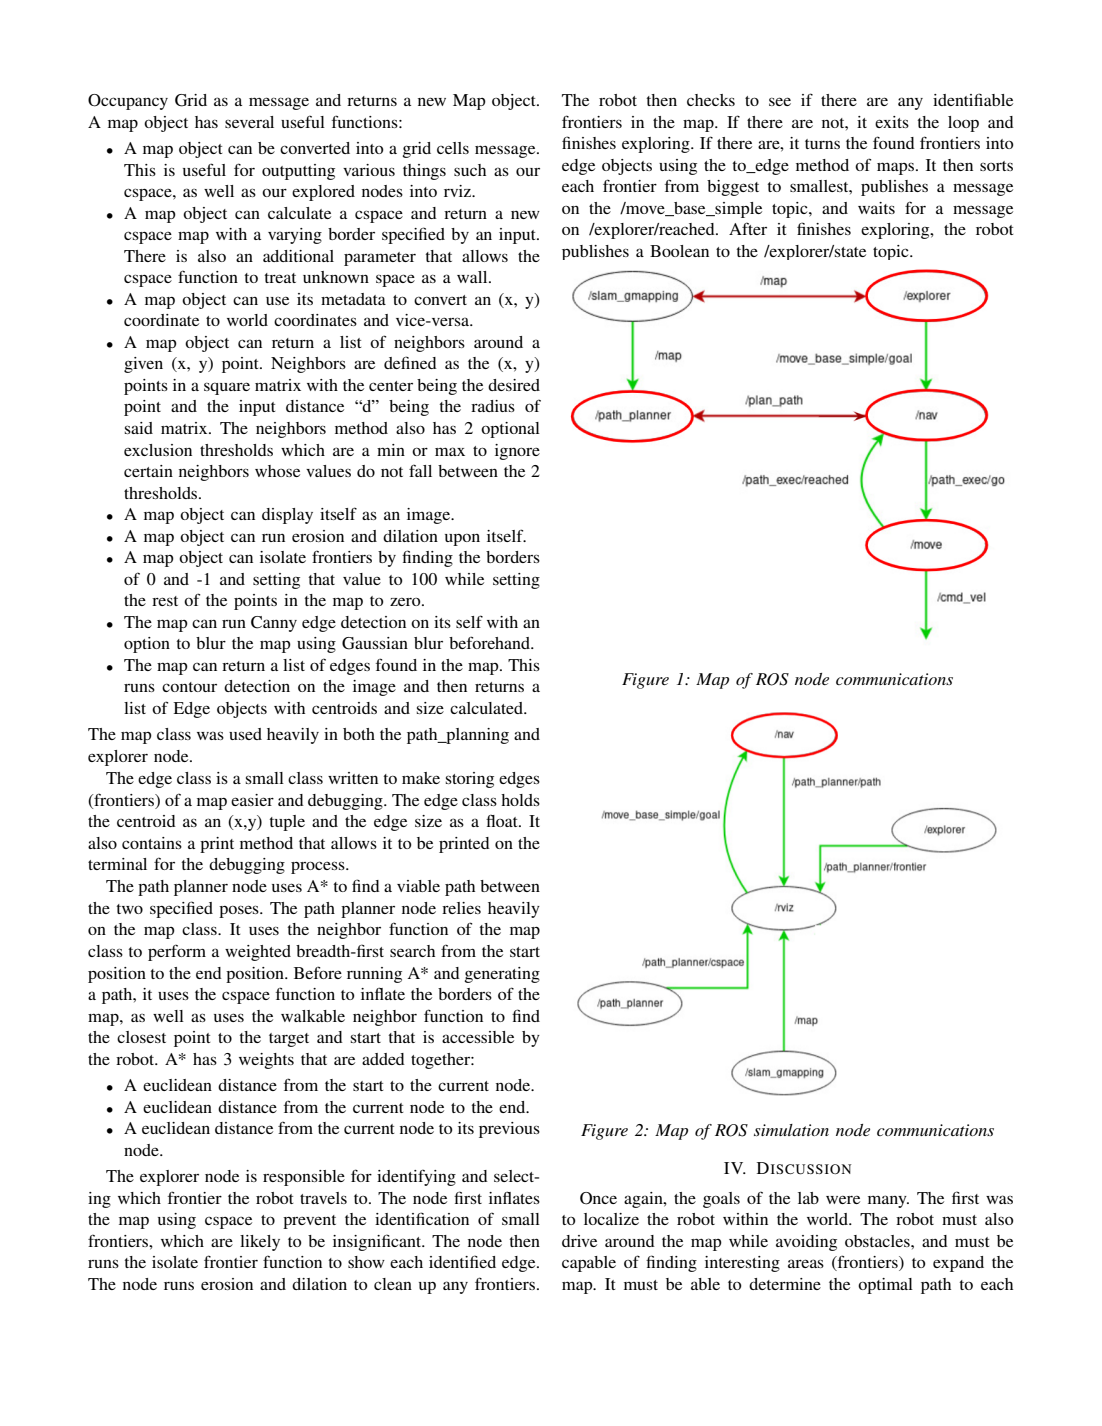  Describe the element at coordinates (892, 122) in the image. I see `exits` at that location.
